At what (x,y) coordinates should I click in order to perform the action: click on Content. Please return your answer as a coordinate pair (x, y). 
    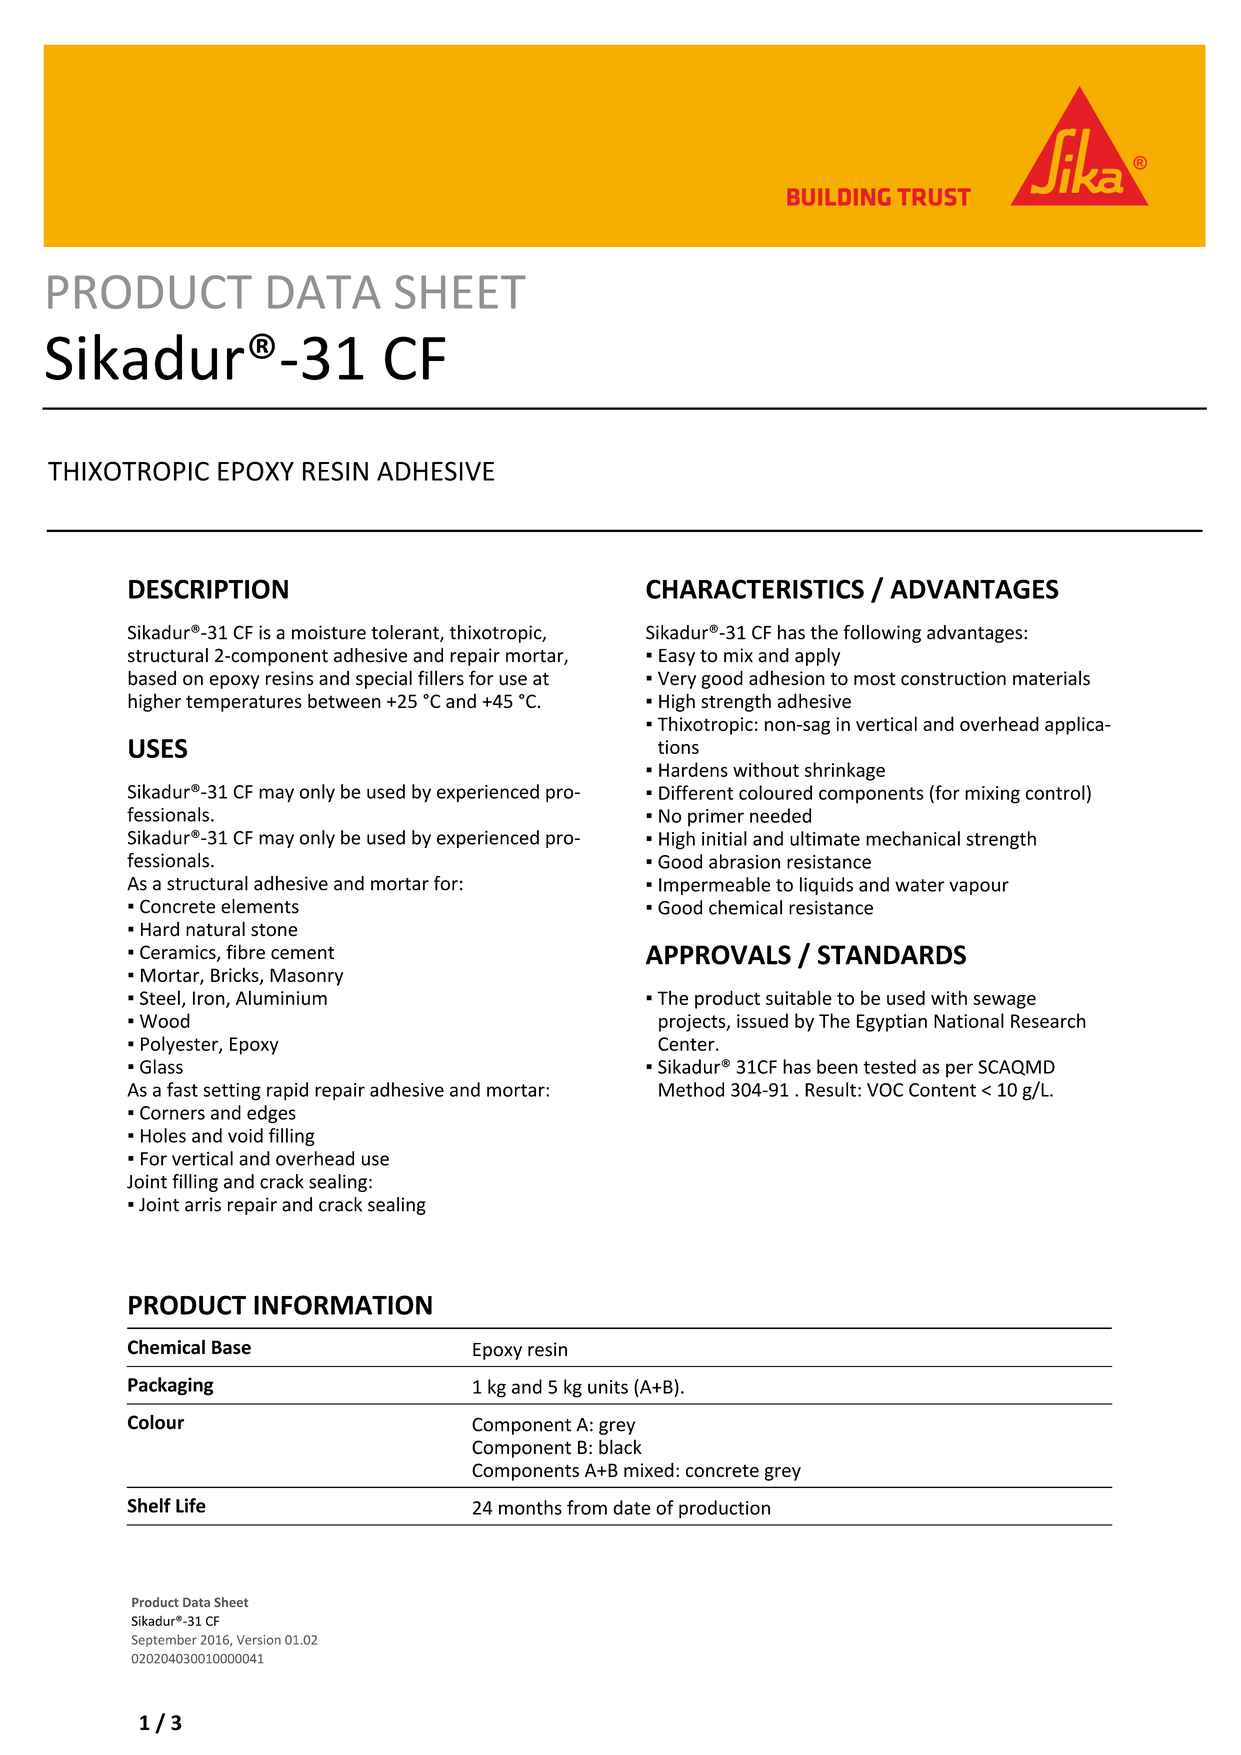
    Looking at the image, I should click on (942, 1090).
